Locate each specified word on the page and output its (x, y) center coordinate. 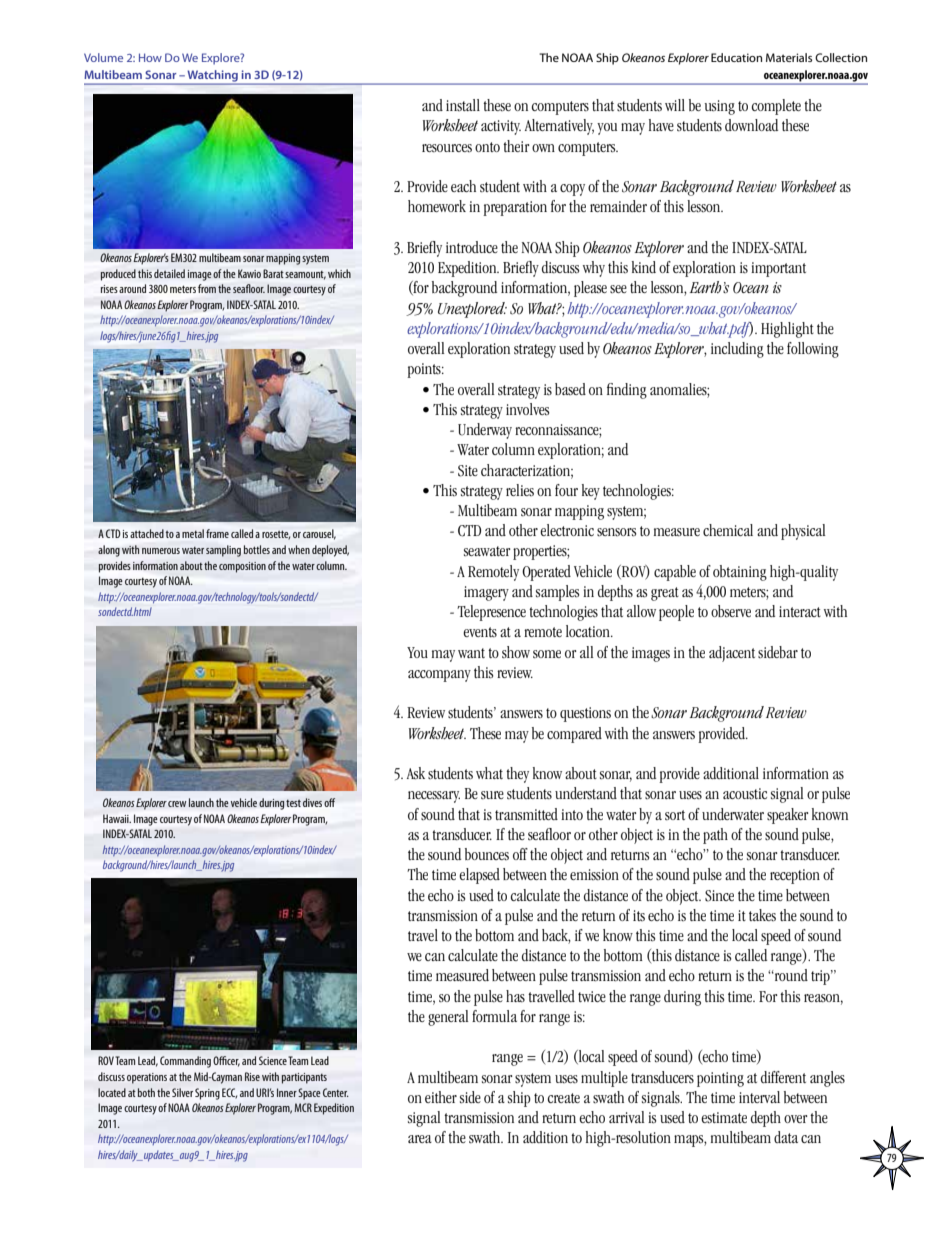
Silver (182, 1092)
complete (776, 107)
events (480, 632)
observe (731, 611)
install (463, 105)
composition (242, 567)
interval (759, 1097)
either (441, 1097)
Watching (212, 77)
